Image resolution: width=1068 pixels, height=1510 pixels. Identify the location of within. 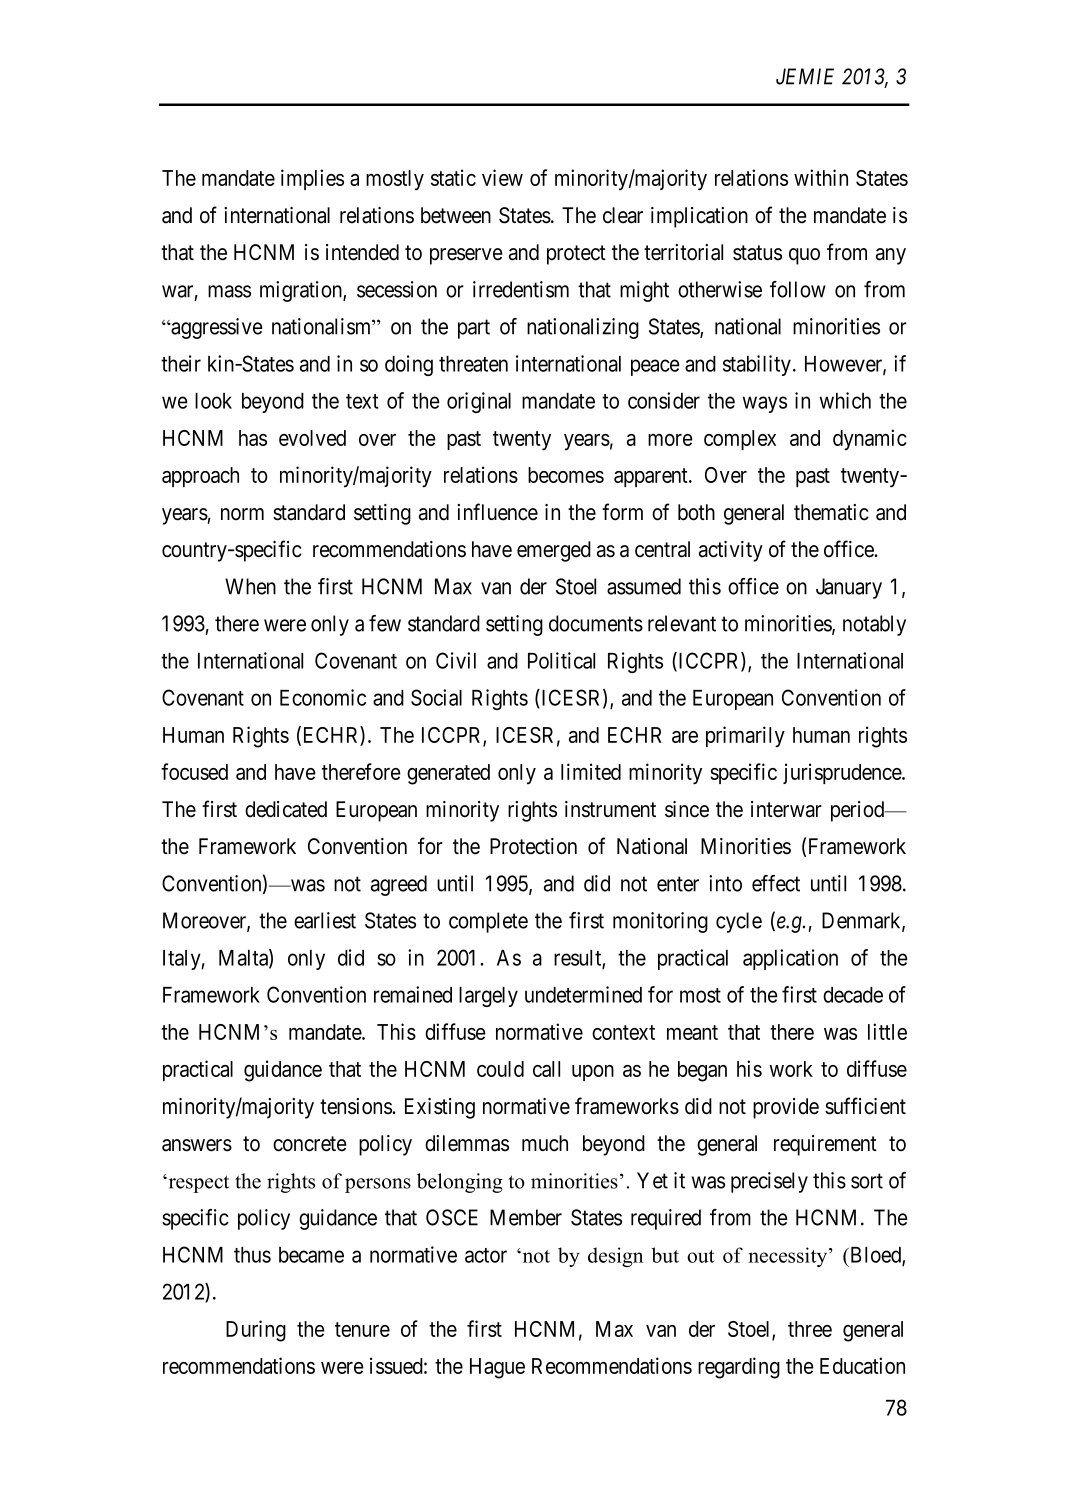
(821, 177).
